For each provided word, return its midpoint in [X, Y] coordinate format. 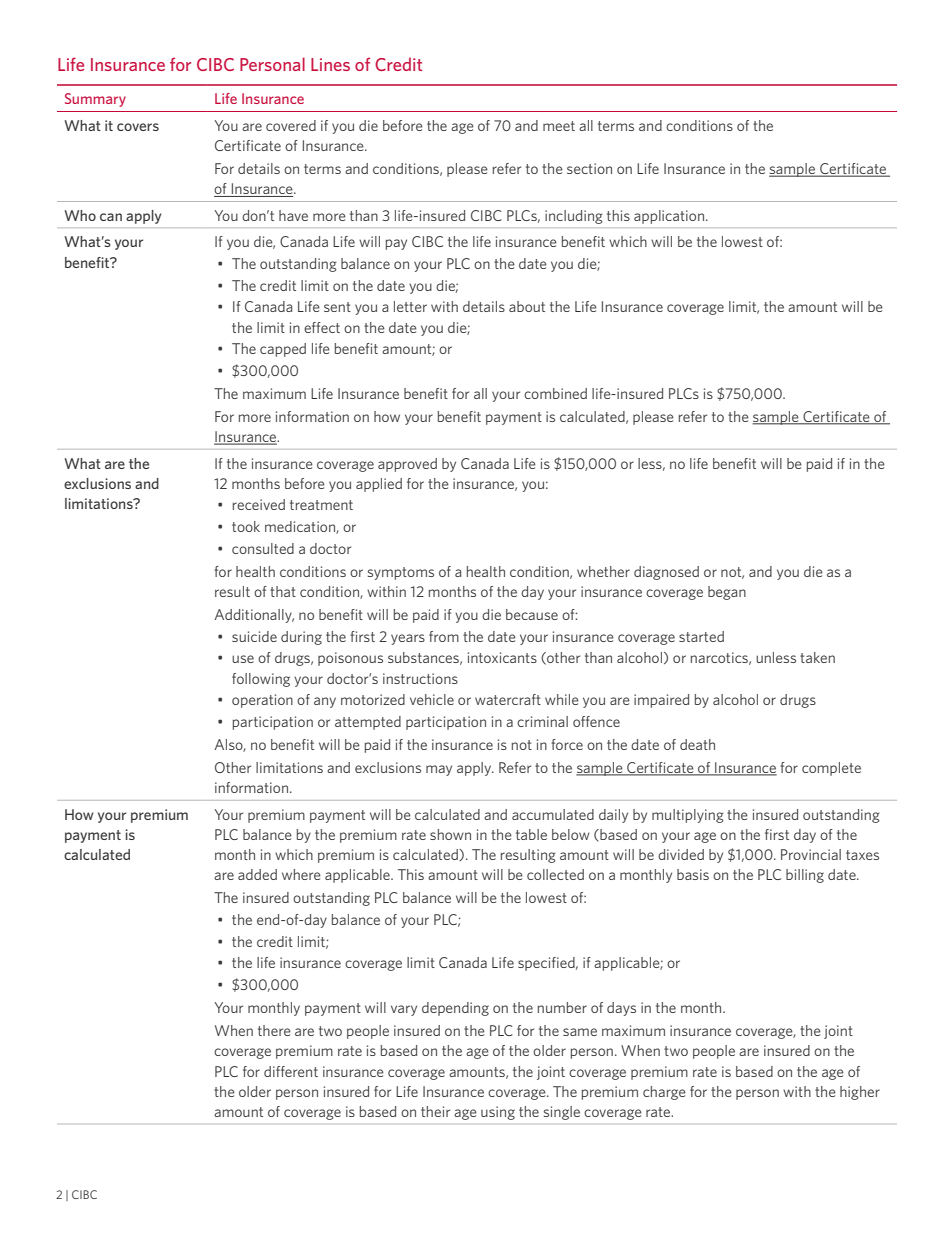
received [259, 504]
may [439, 770]
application [670, 217]
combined [555, 393]
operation [262, 701]
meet [559, 126]
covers [138, 127]
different [291, 1071]
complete [831, 769]
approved [407, 465]
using [498, 1113]
